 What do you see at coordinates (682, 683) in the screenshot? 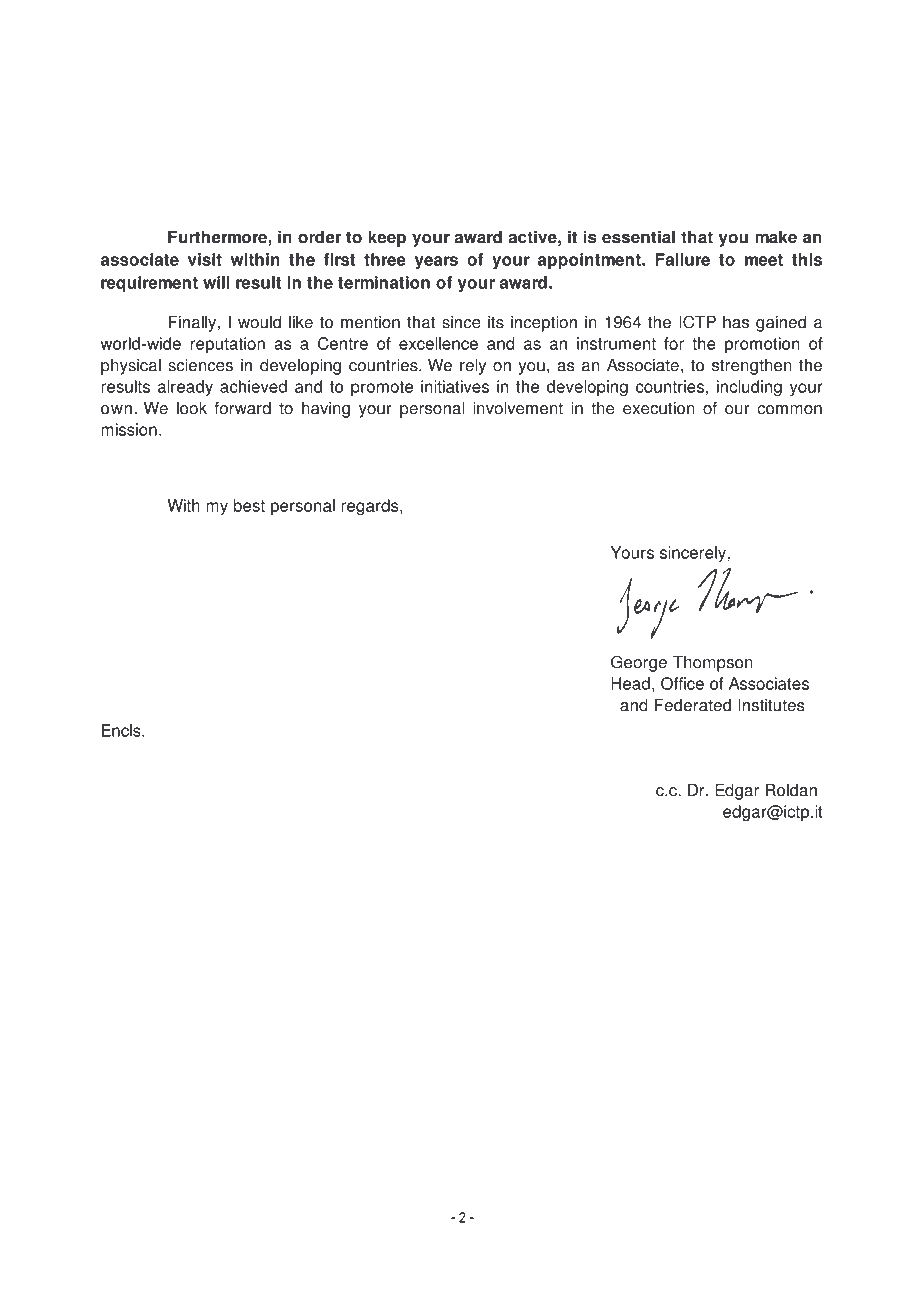
I see `Office` at bounding box center [682, 683].
